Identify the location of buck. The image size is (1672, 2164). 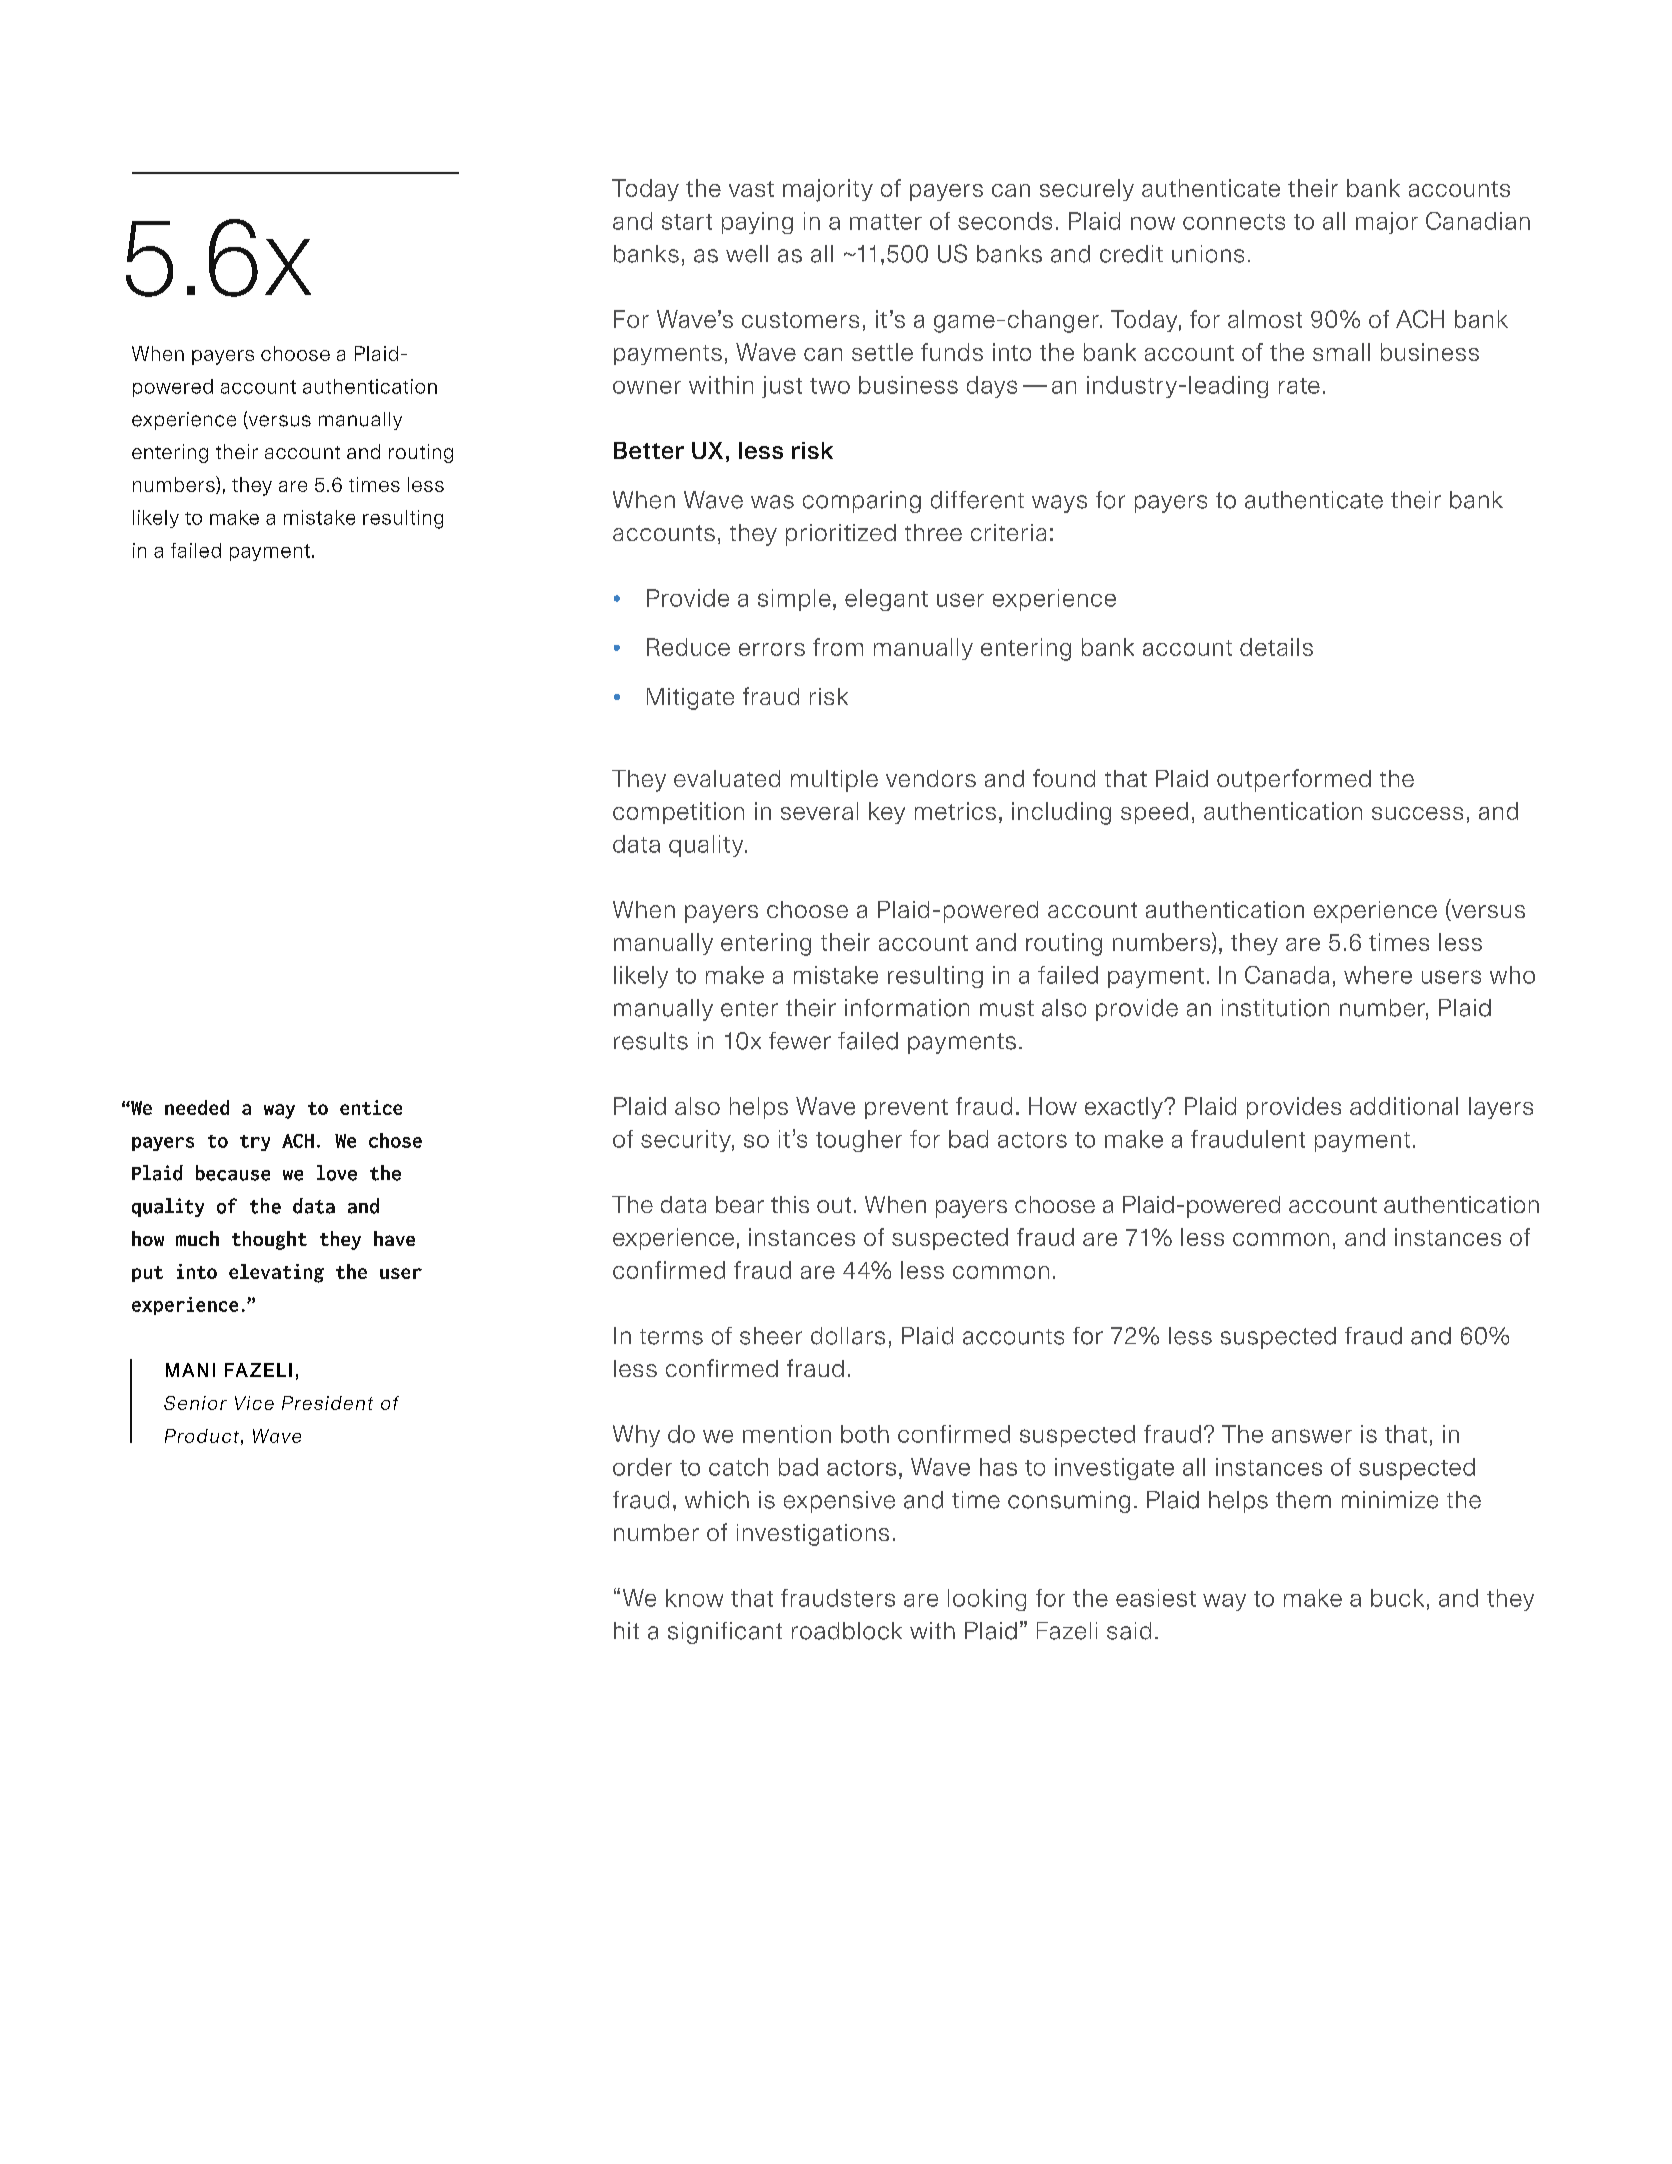
(1397, 1598).
